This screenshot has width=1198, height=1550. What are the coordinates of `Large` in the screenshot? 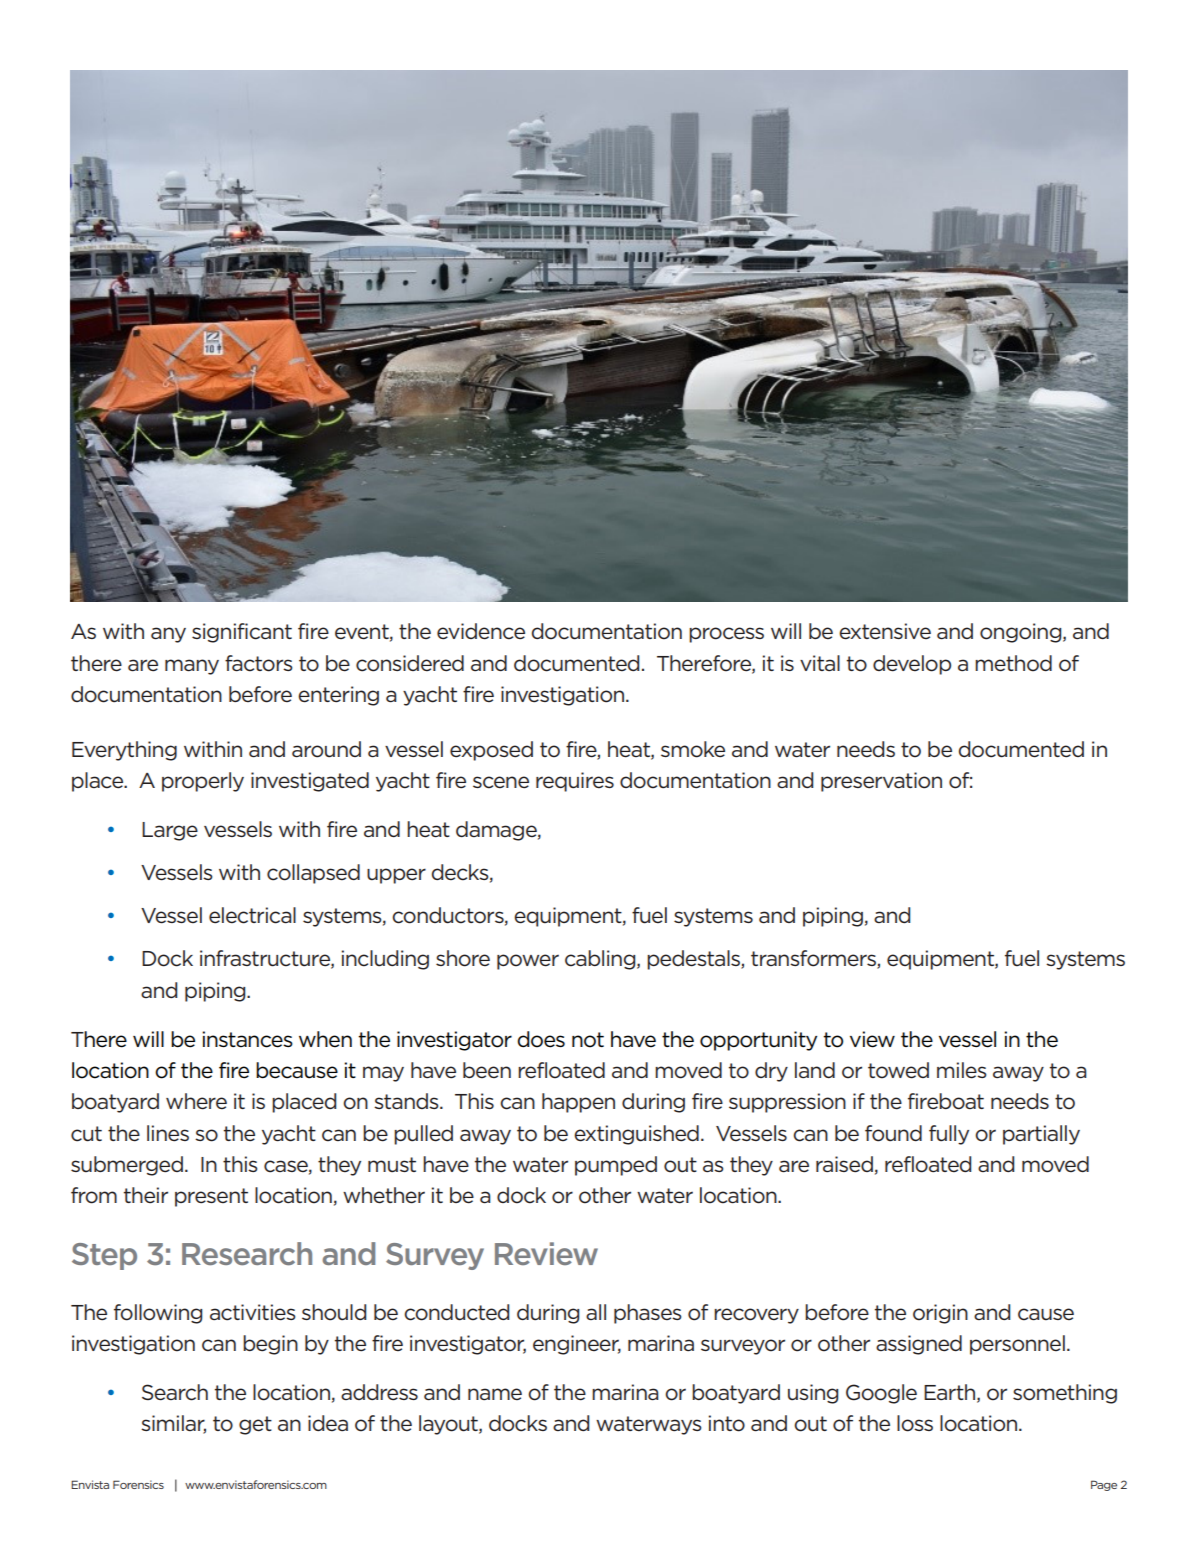 It's located at (170, 831).
